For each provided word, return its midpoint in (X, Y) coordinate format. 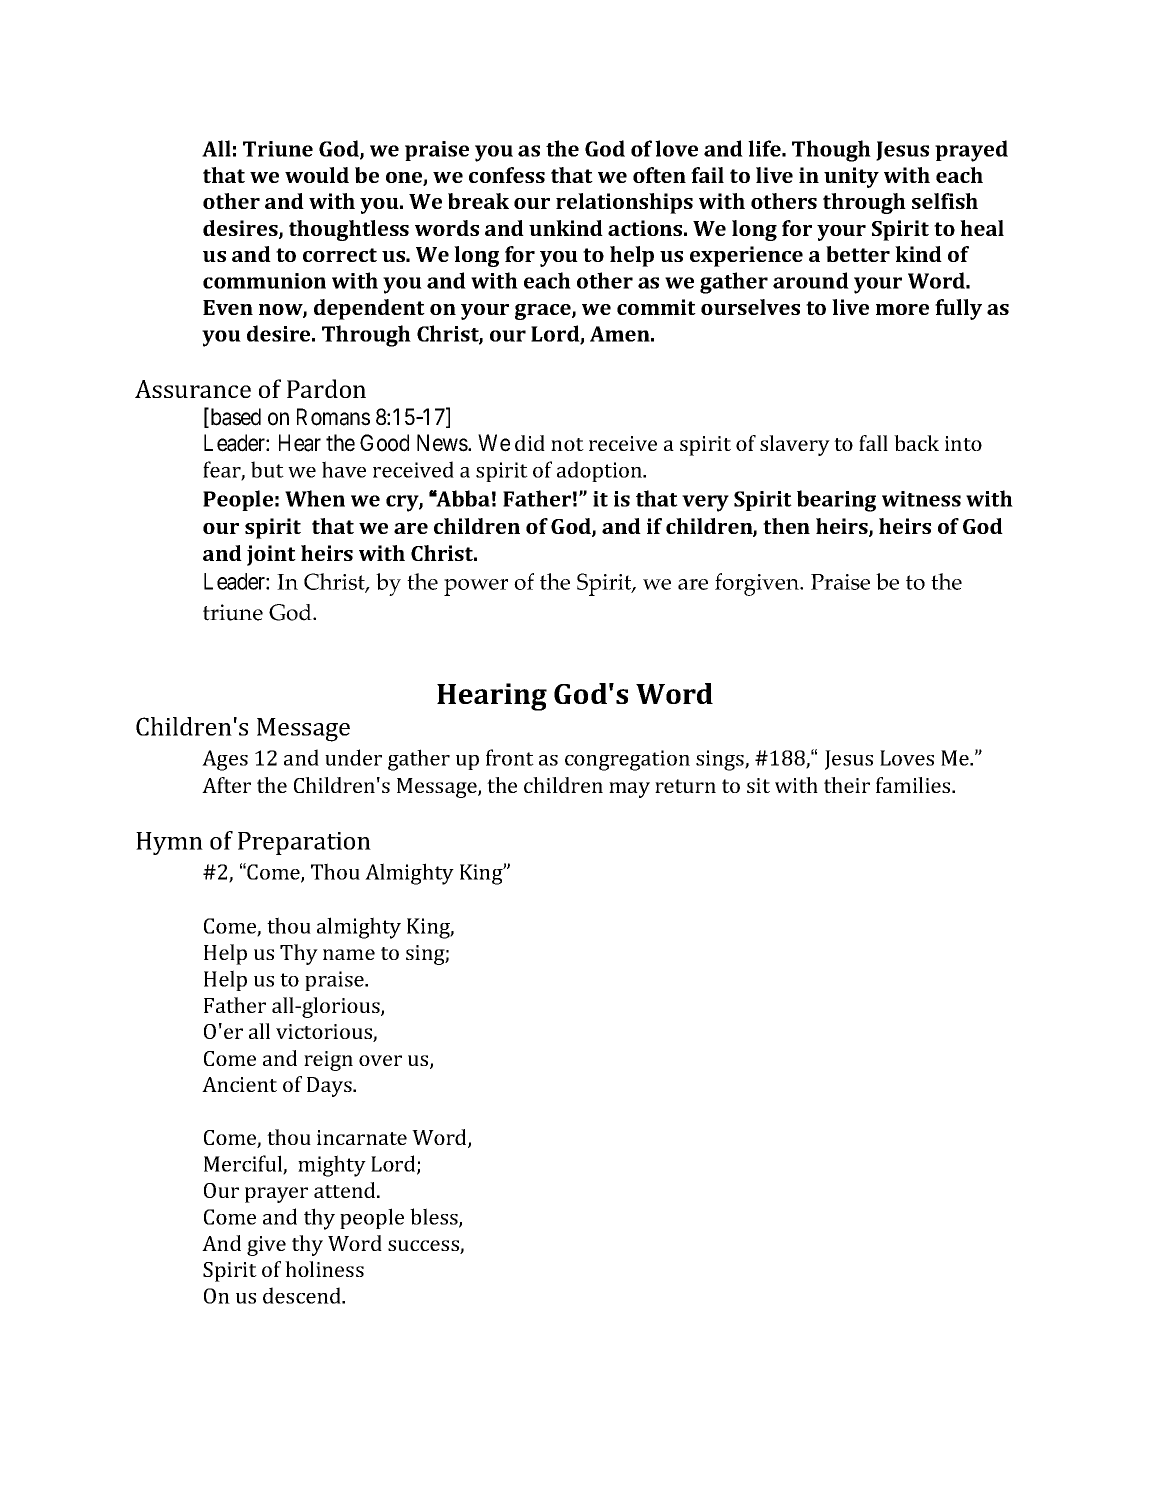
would (317, 175)
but (267, 469)
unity (851, 177)
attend (346, 1190)
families (914, 785)
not (567, 444)
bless (435, 1217)
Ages (225, 760)
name (349, 954)
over (380, 1060)
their (847, 785)
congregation (627, 760)
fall (873, 443)
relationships (624, 203)
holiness (324, 1269)
